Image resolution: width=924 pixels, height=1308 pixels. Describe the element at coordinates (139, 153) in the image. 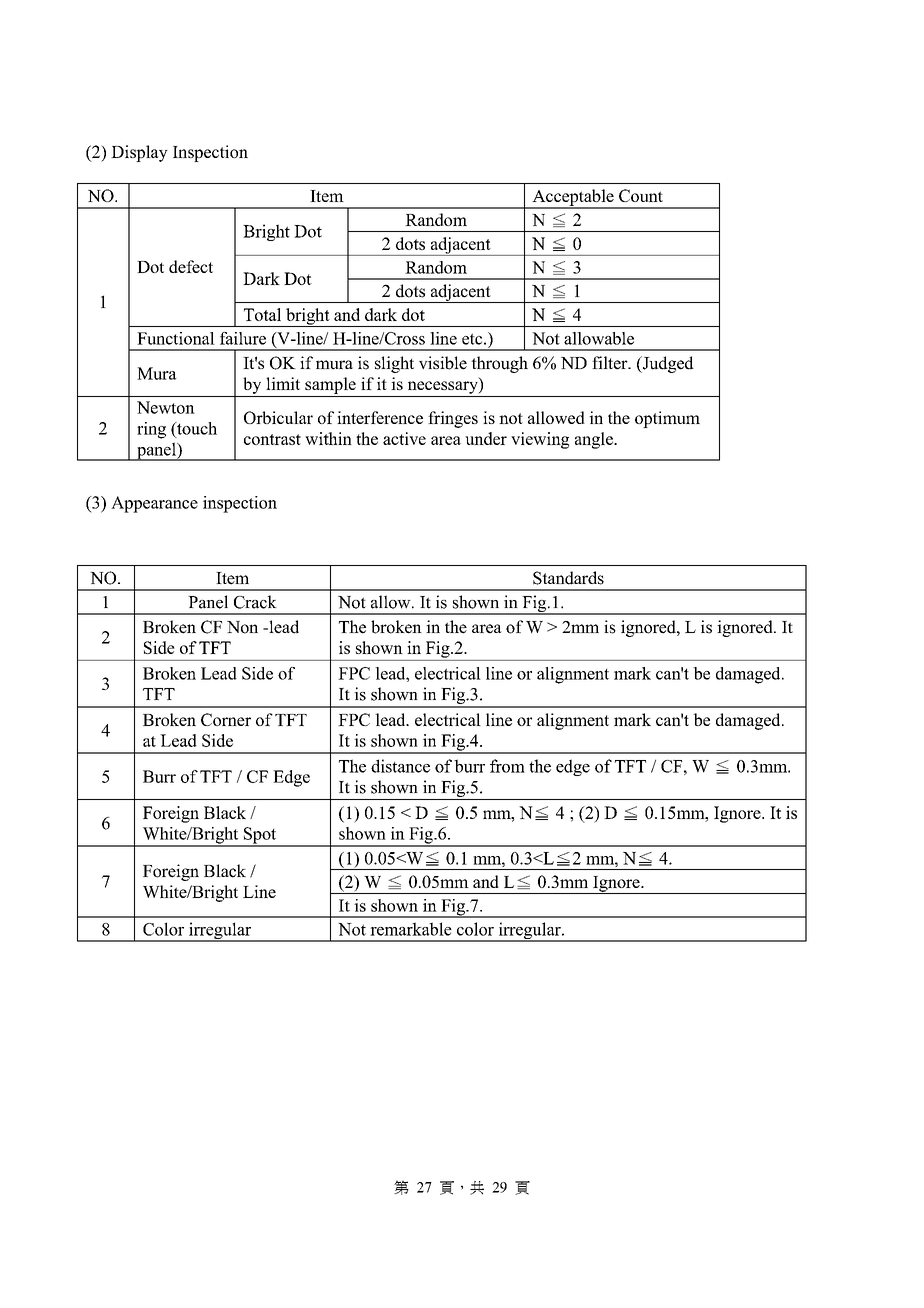

I see `Display` at that location.
